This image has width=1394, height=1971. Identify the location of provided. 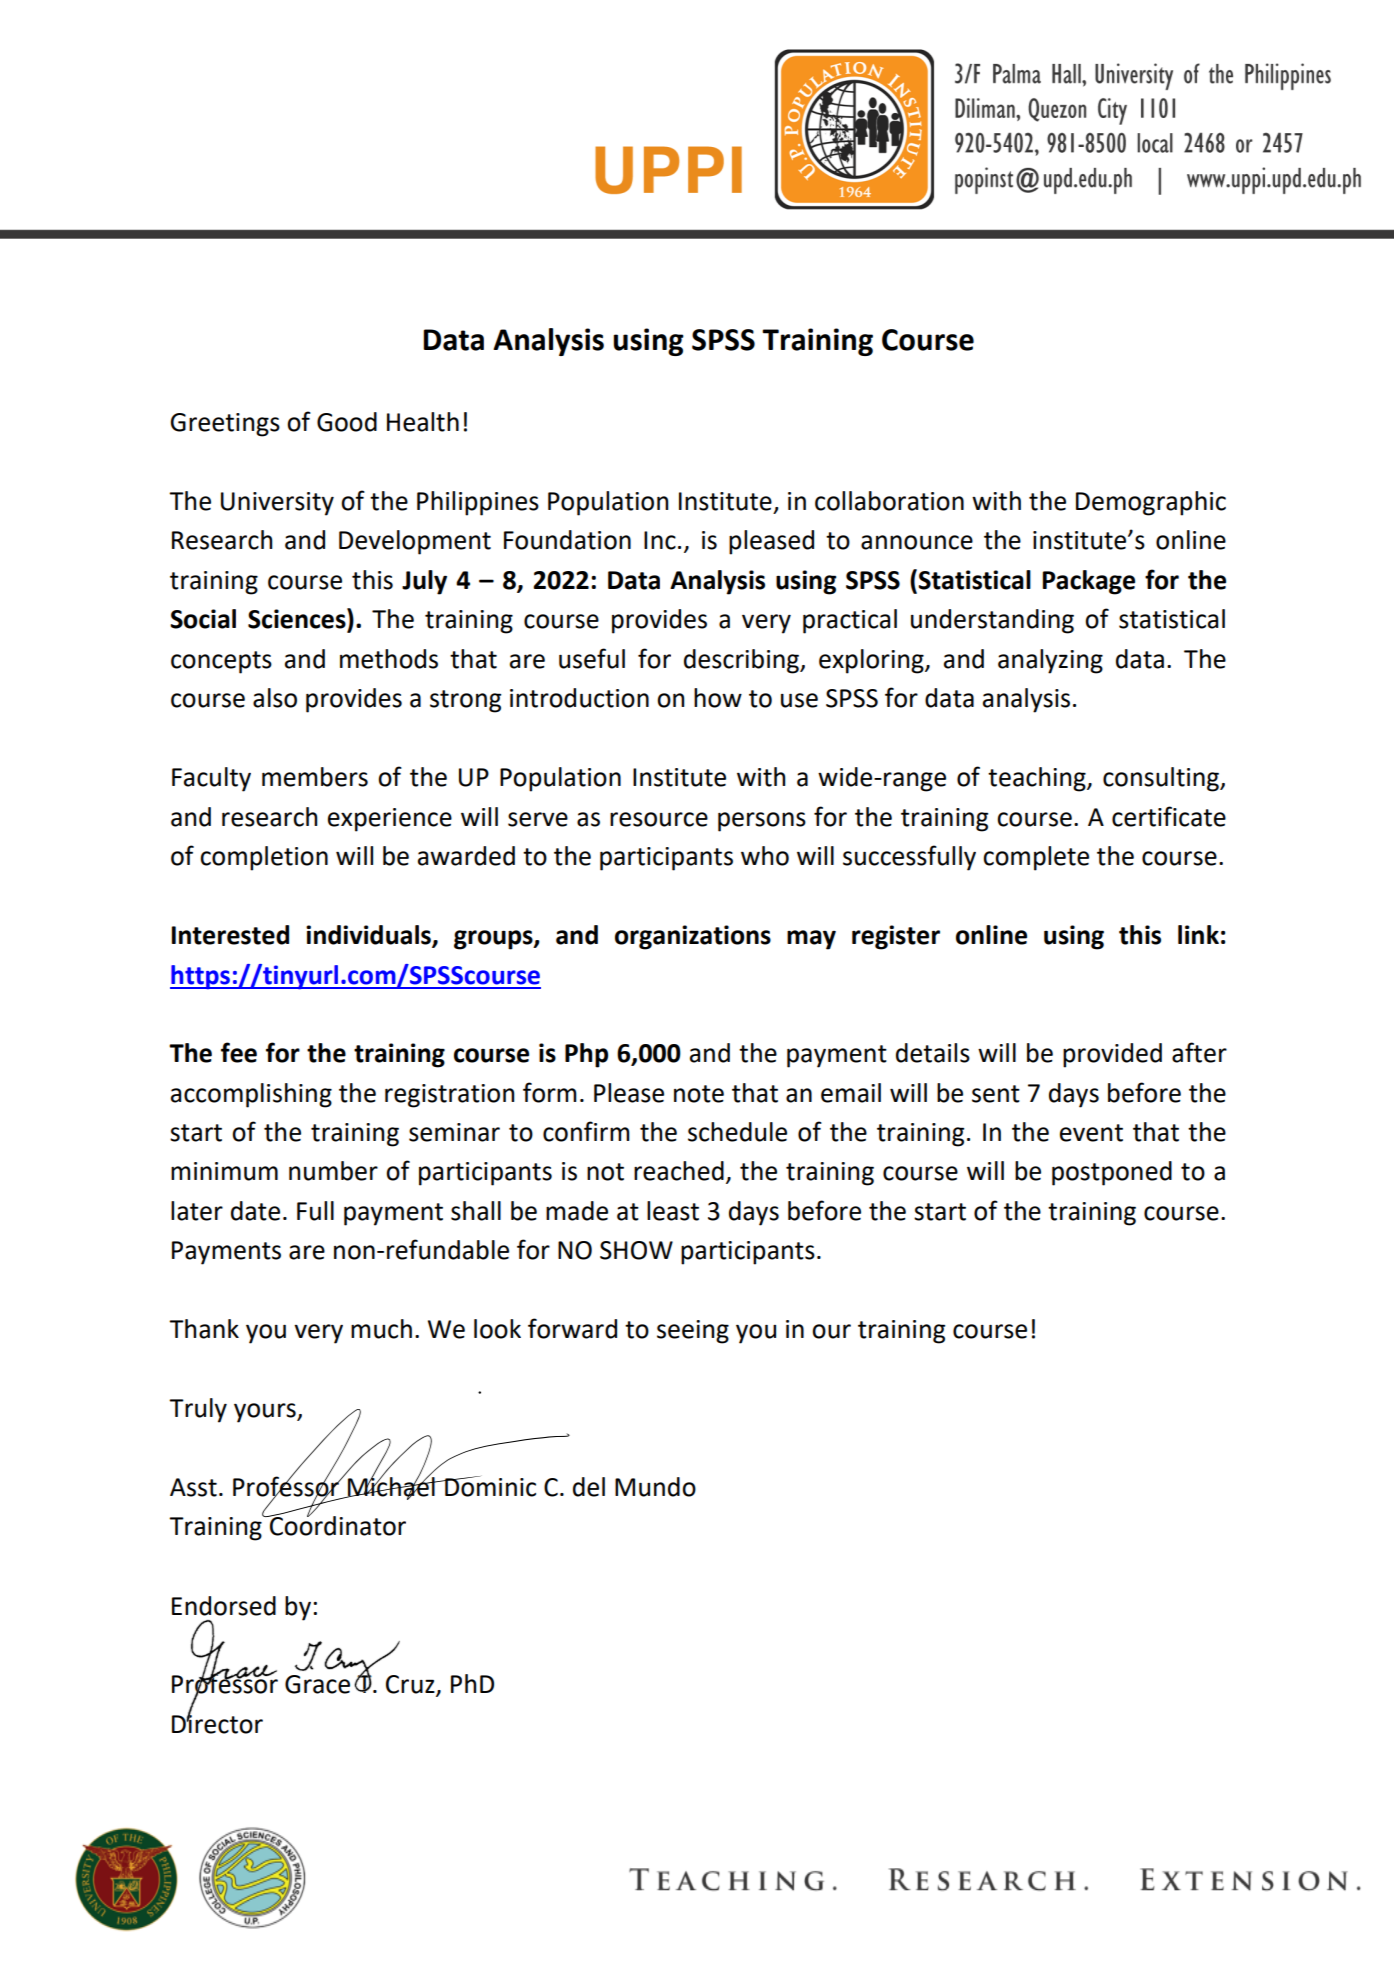
(1112, 1055).
